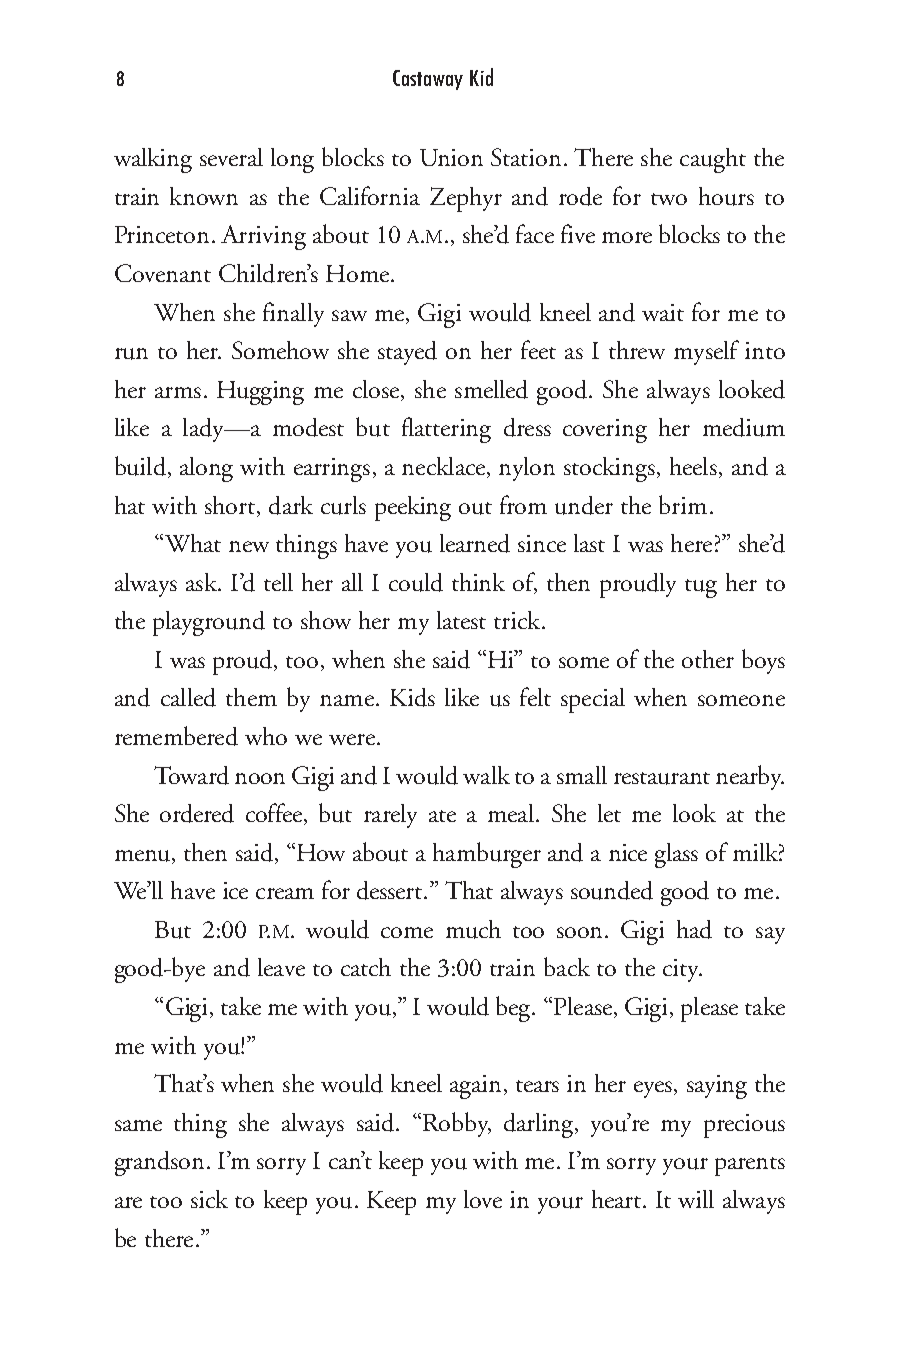 The image size is (899, 1348). What do you see at coordinates (204, 196) in the document?
I see `known` at bounding box center [204, 196].
